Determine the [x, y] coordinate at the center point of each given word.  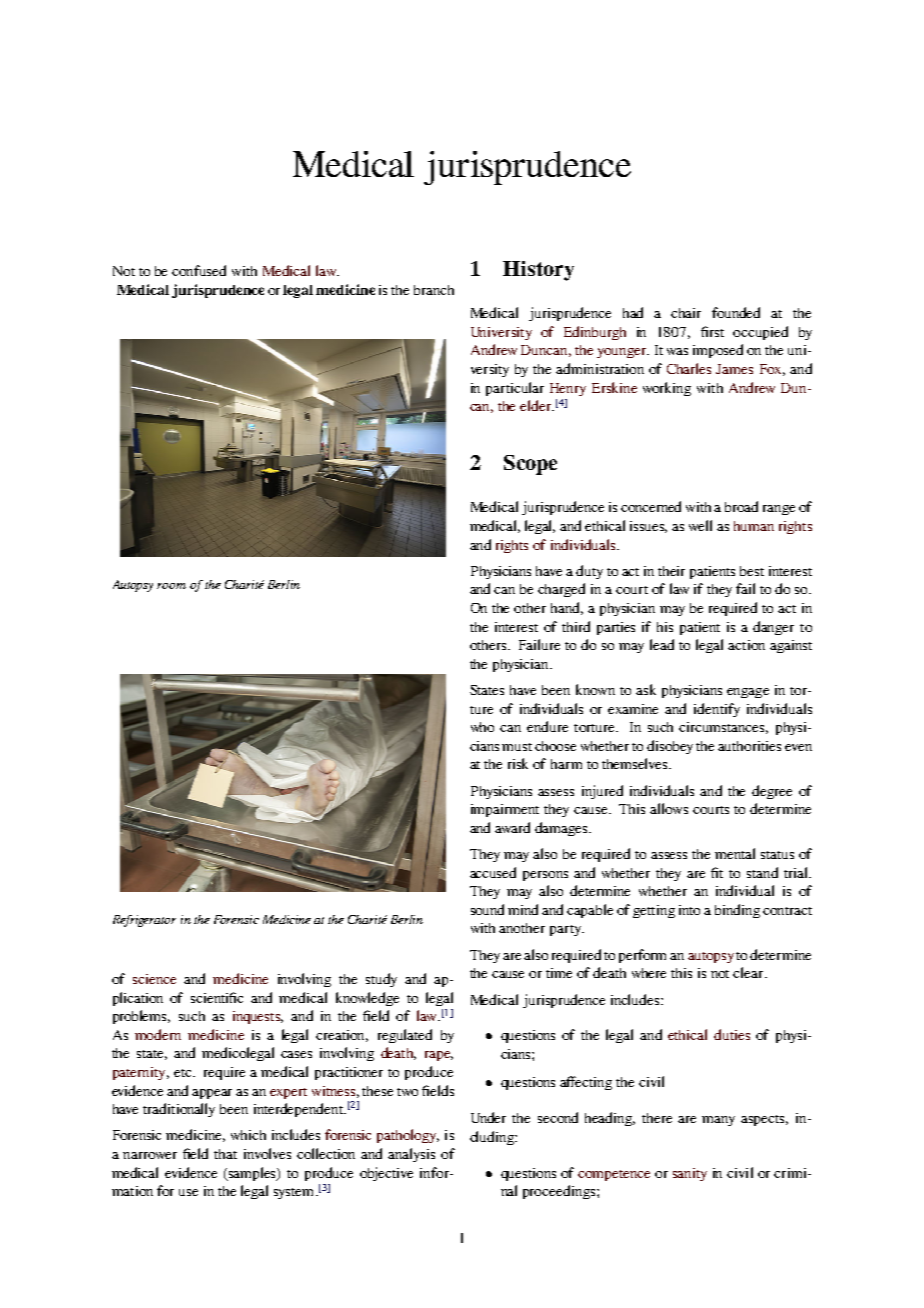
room [171, 586]
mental [735, 853]
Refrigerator [144, 921]
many [718, 1121]
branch [434, 290]
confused [199, 270]
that [225, 1154]
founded [736, 312]
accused [493, 872]
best [752, 571]
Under [488, 1117]
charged [561, 590]
